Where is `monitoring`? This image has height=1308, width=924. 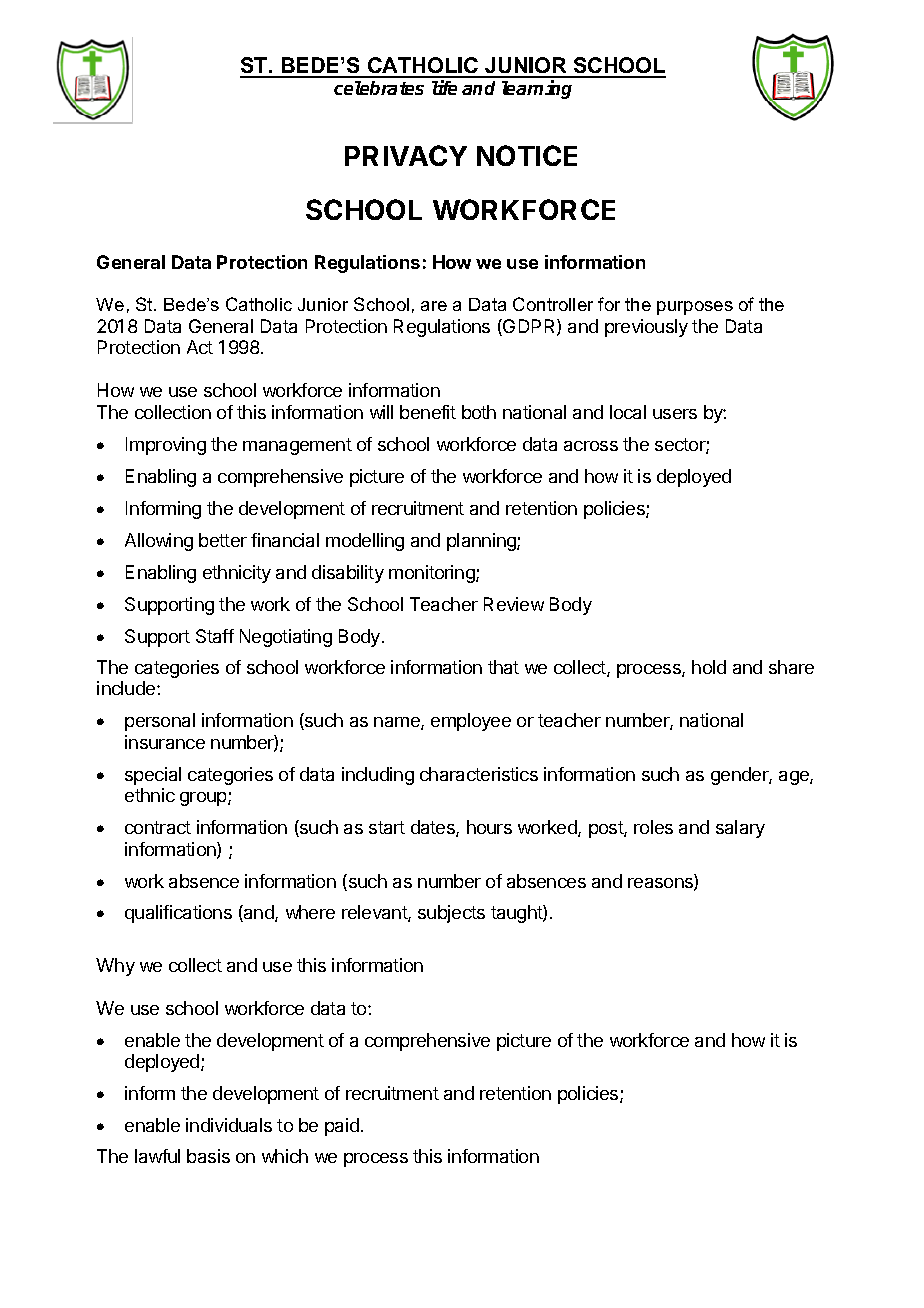 monitoring is located at coordinates (433, 574).
